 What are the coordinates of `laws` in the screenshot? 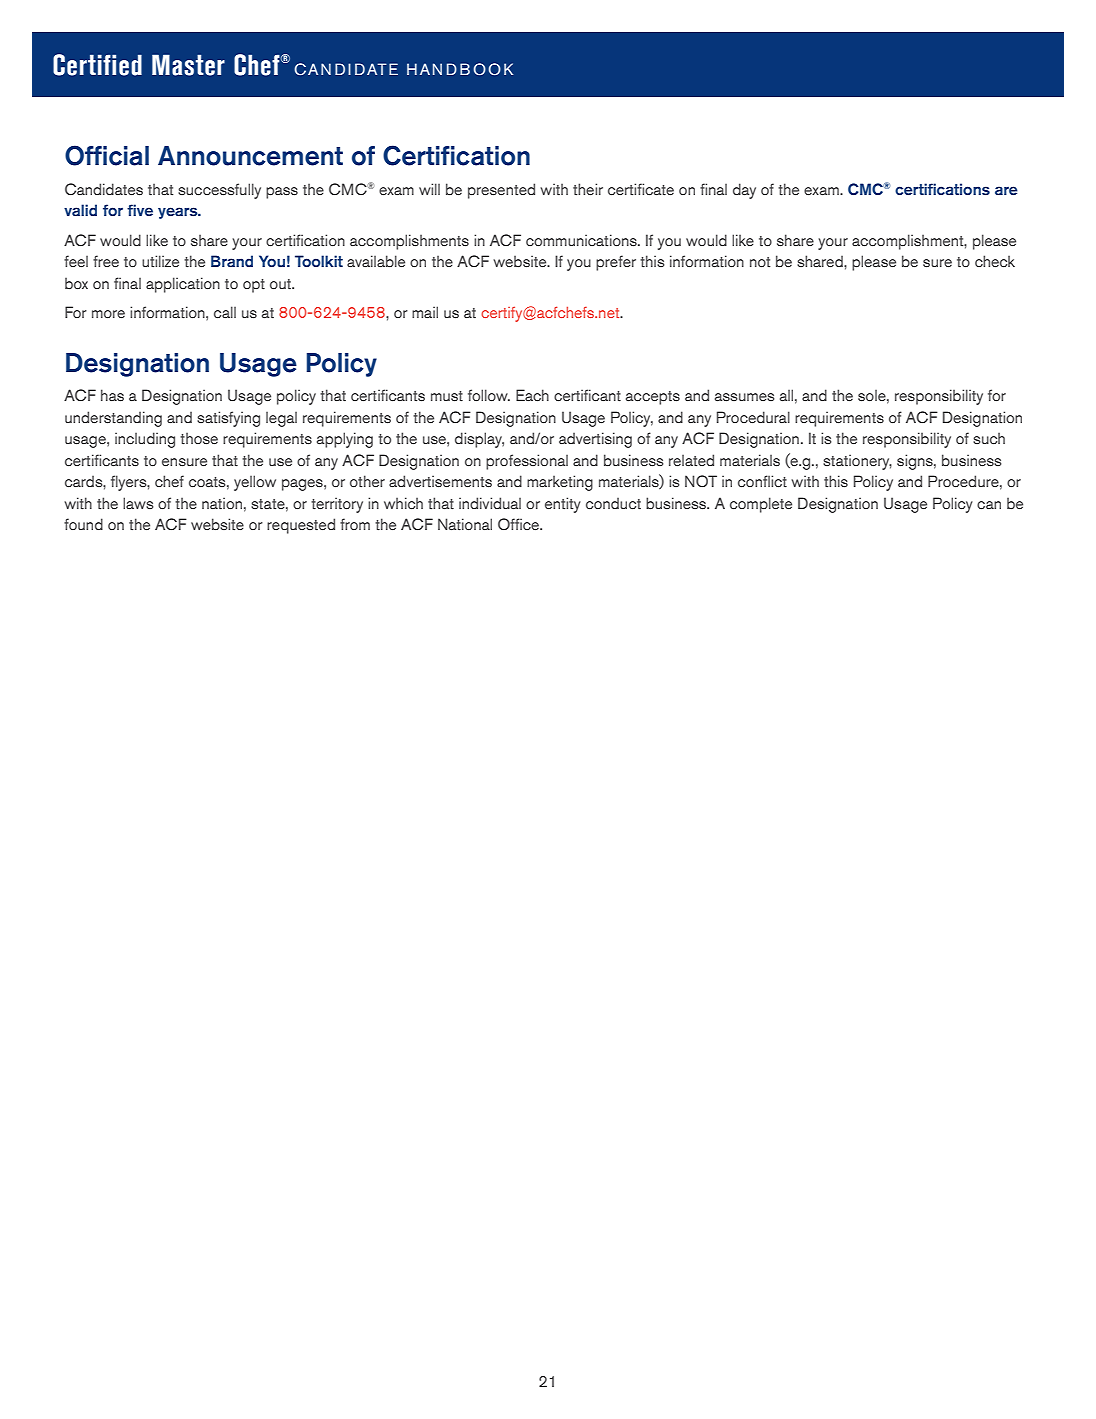 It's located at (138, 503).
